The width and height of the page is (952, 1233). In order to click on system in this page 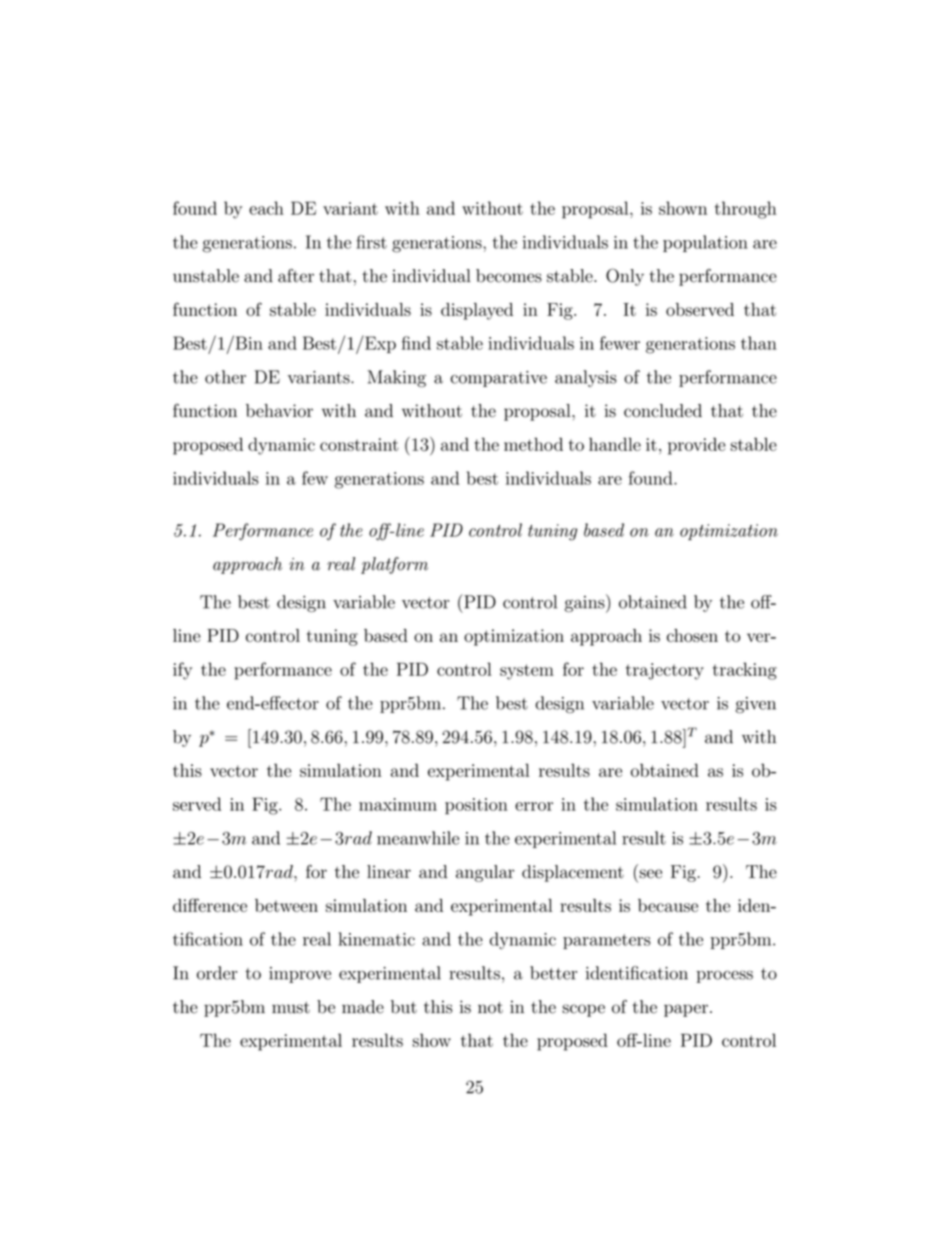, I will do `click(527, 672)`.
